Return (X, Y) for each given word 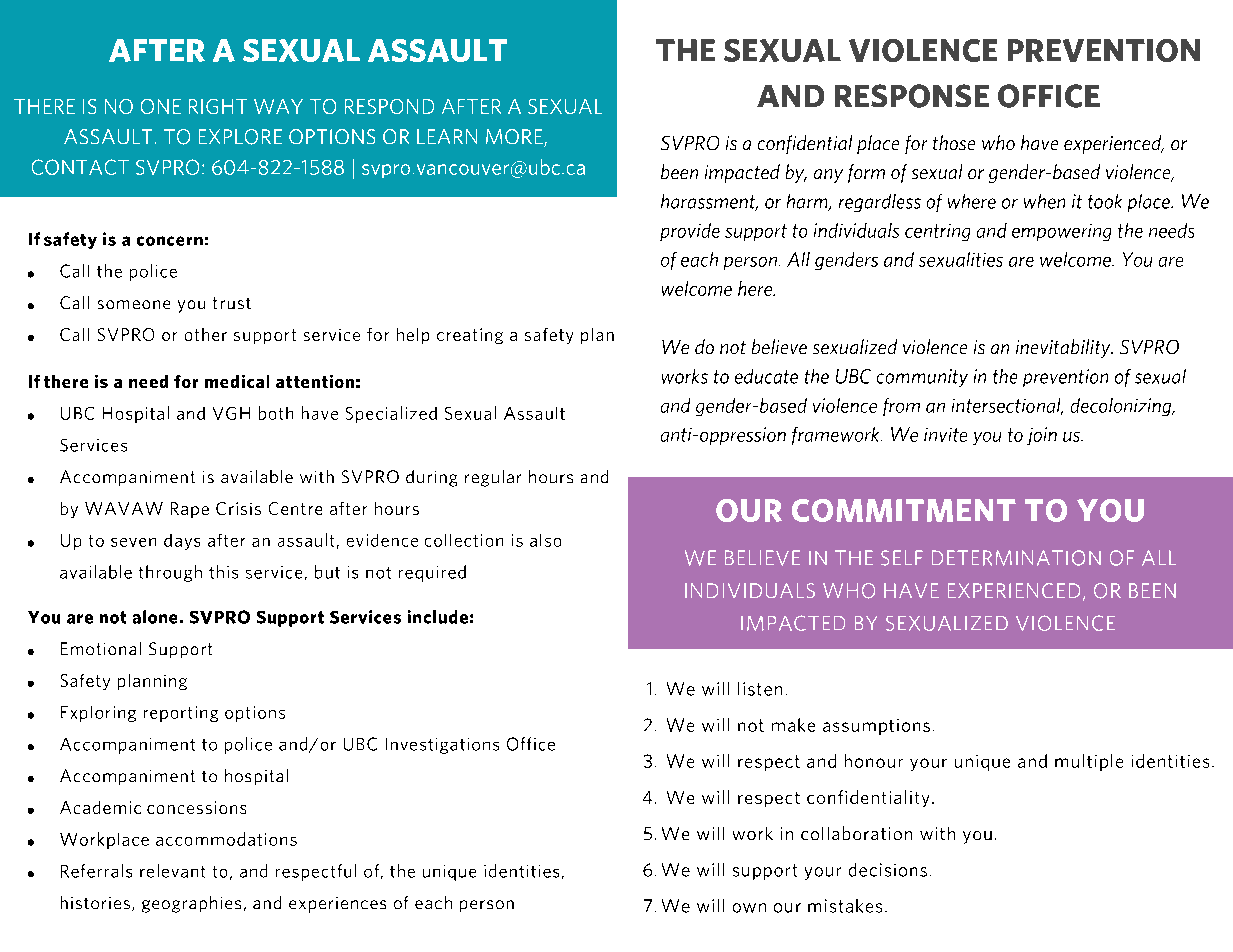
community (922, 378)
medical (237, 381)
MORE (515, 138)
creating (470, 336)
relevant (172, 871)
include (438, 617)
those (954, 142)
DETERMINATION (1016, 558)
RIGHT (218, 106)
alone (155, 617)
